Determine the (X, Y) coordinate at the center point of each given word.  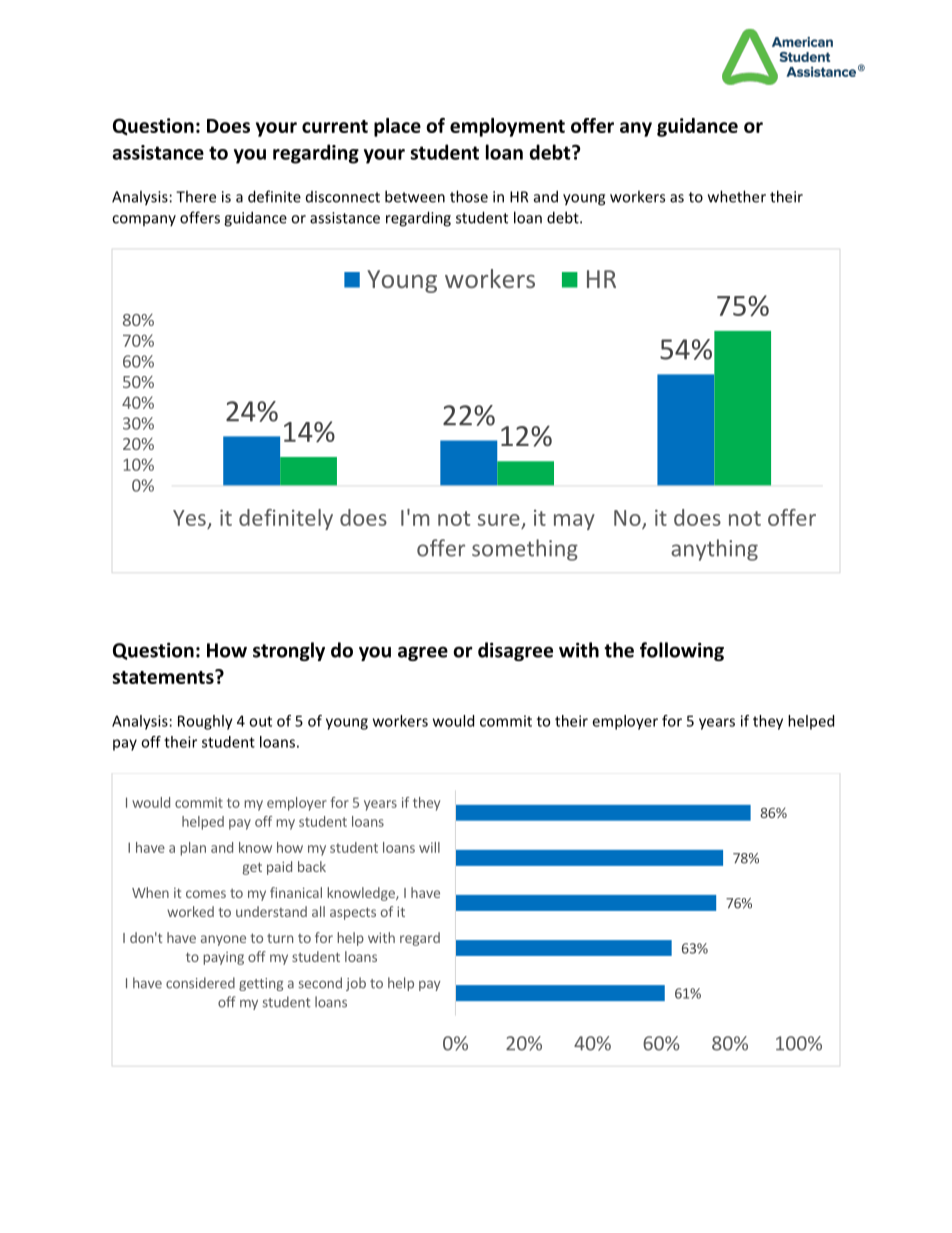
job (356, 984)
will (429, 847)
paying (223, 958)
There (196, 196)
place (397, 127)
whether (737, 196)
